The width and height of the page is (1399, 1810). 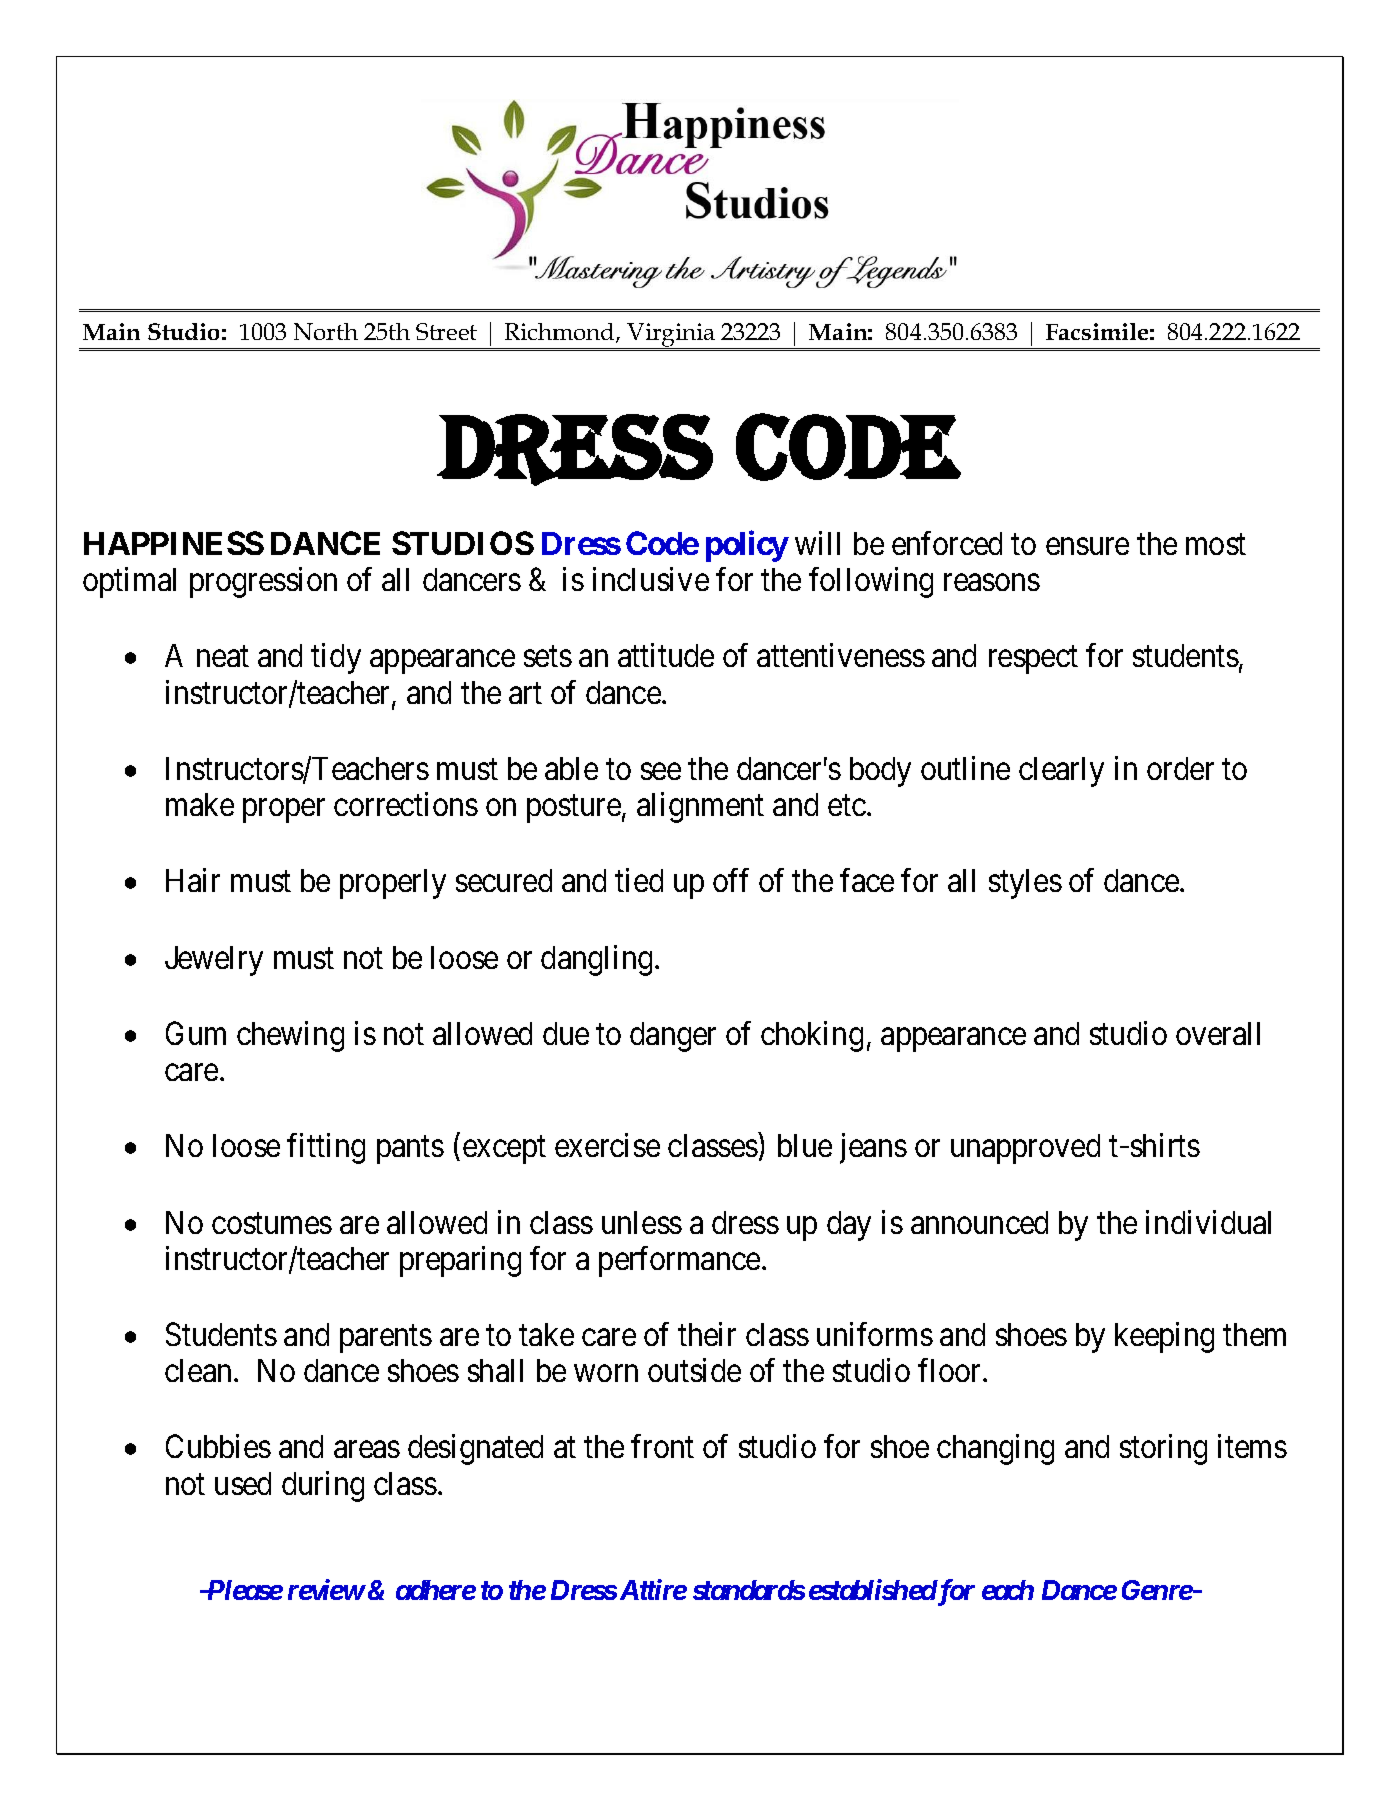 What do you see at coordinates (731, 880) in the page?
I see `off` at bounding box center [731, 880].
